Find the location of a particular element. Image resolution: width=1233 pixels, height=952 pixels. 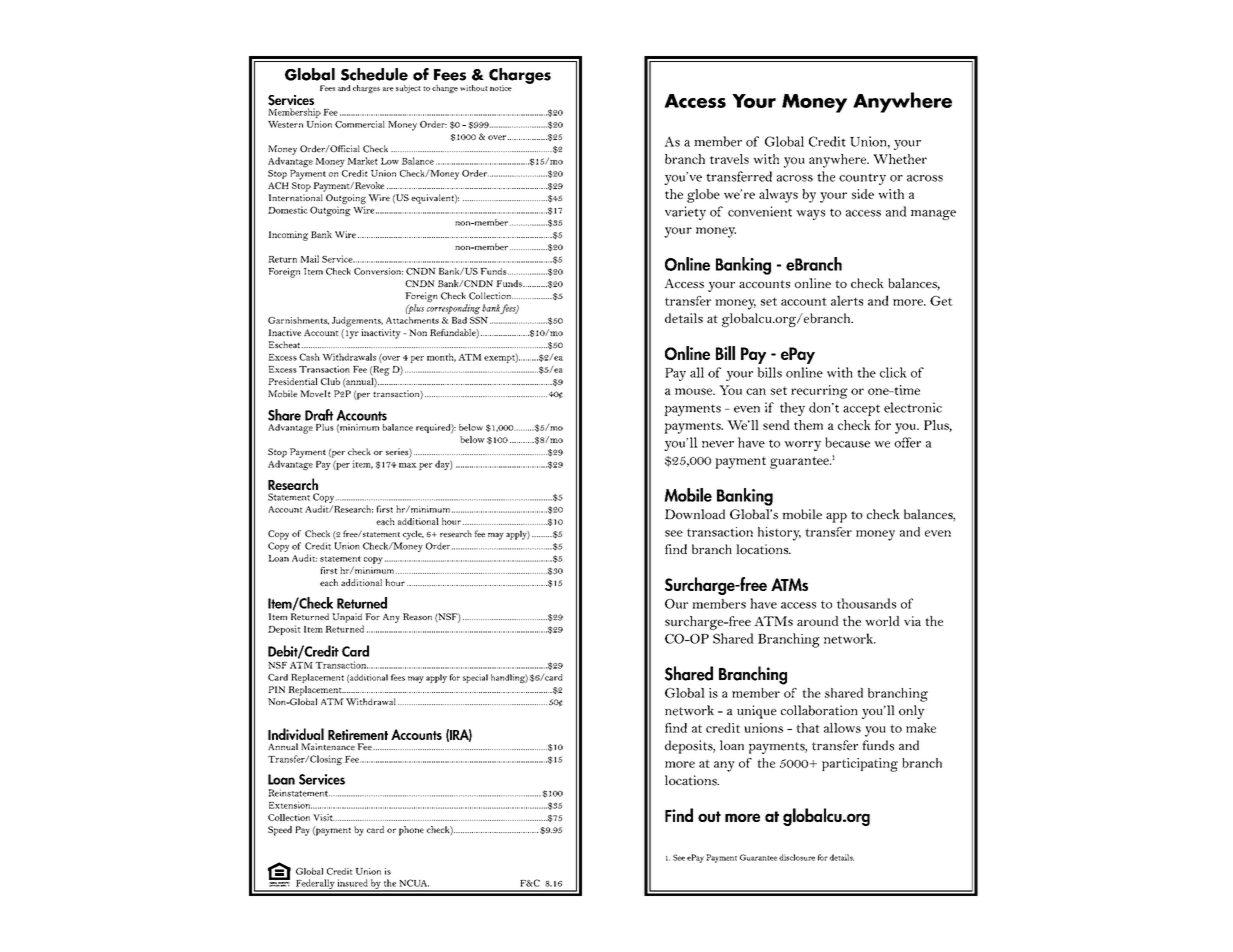

Commercial is located at coordinates (360, 124).
